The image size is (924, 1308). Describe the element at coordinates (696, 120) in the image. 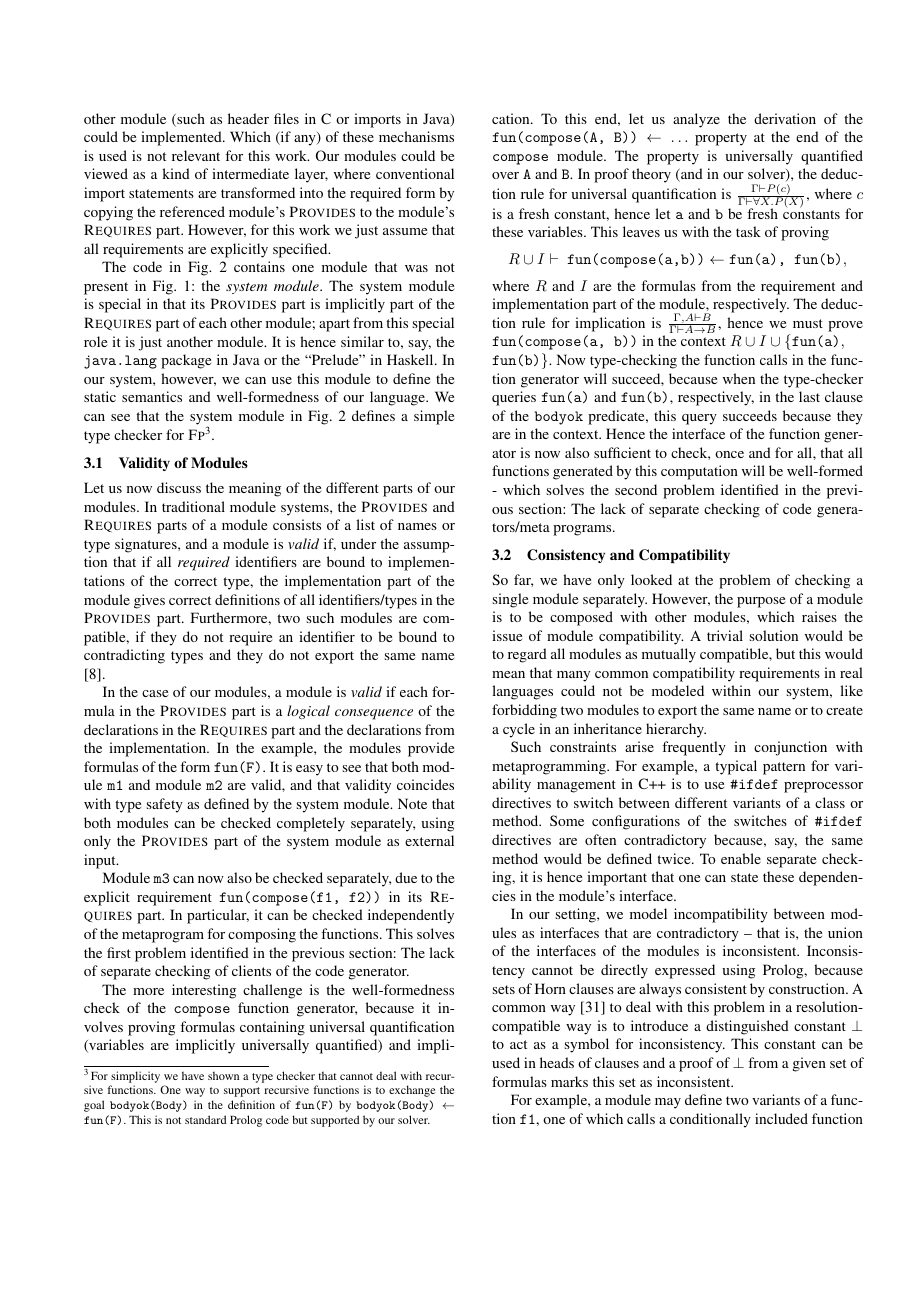

I see `analyze` at that location.
